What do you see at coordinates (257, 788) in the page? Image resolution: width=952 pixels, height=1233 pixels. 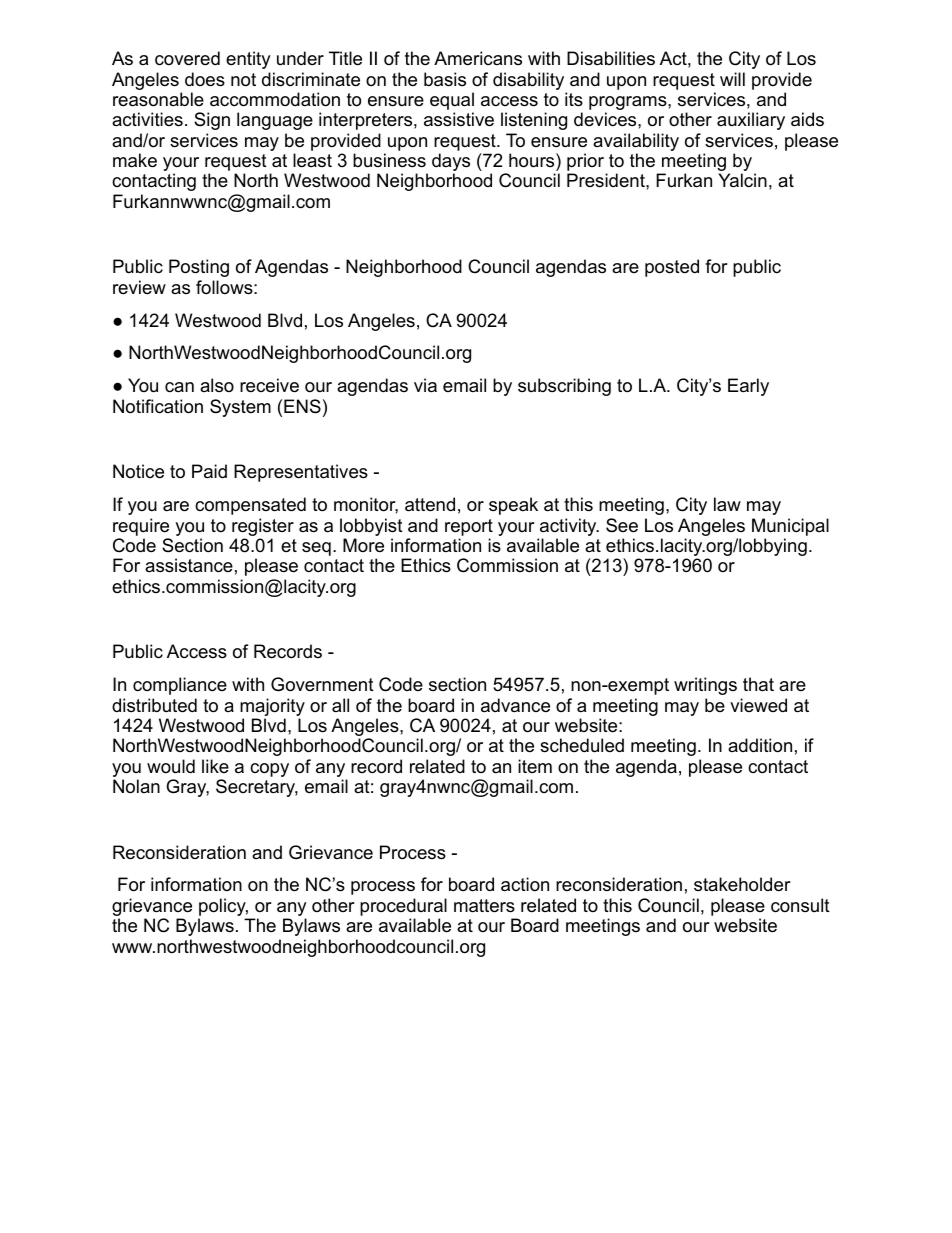 I see `Secretary` at bounding box center [257, 788].
